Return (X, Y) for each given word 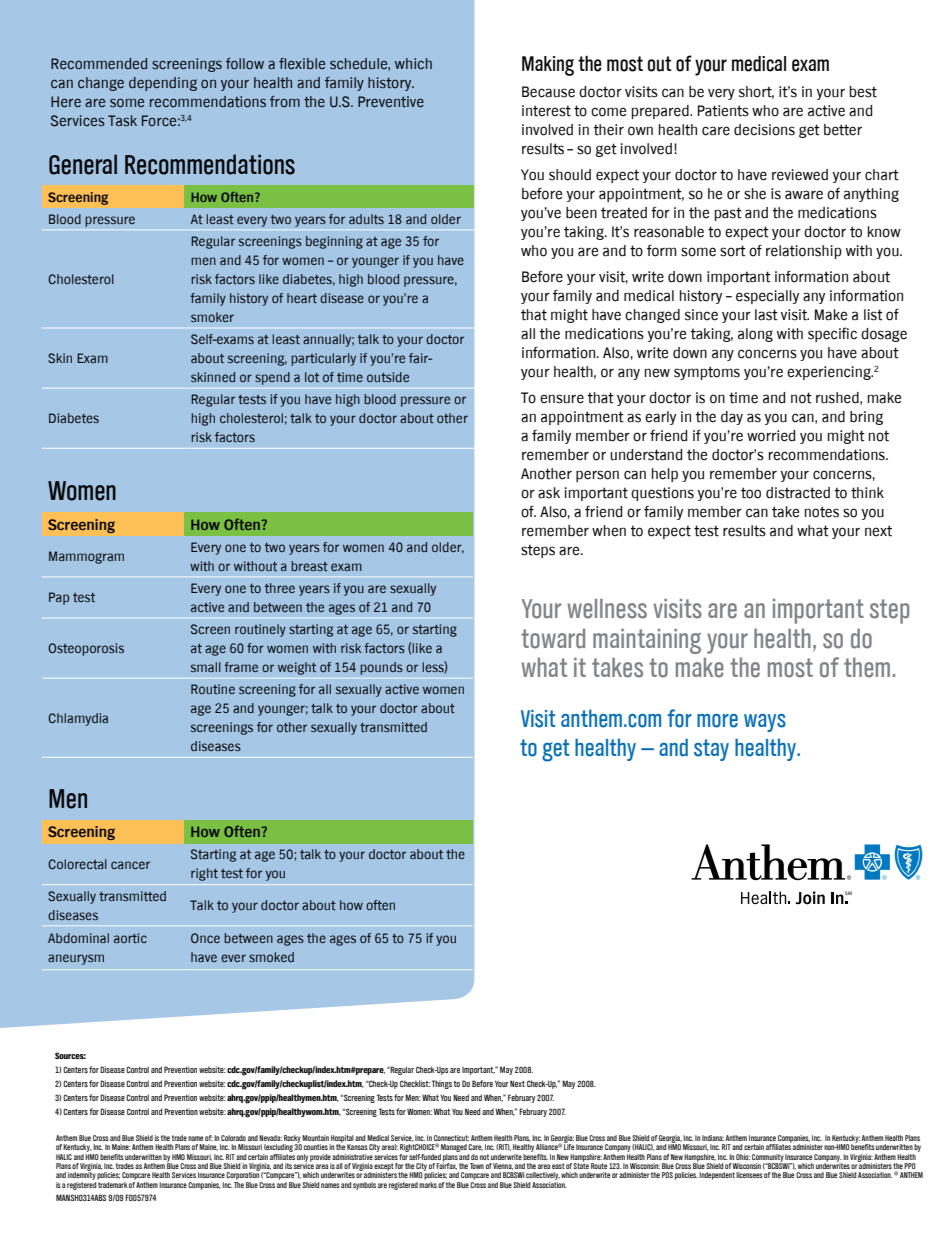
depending (163, 84)
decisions (764, 130)
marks (428, 1183)
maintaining (647, 641)
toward (553, 638)
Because (548, 92)
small (206, 667)
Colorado (233, 1138)
